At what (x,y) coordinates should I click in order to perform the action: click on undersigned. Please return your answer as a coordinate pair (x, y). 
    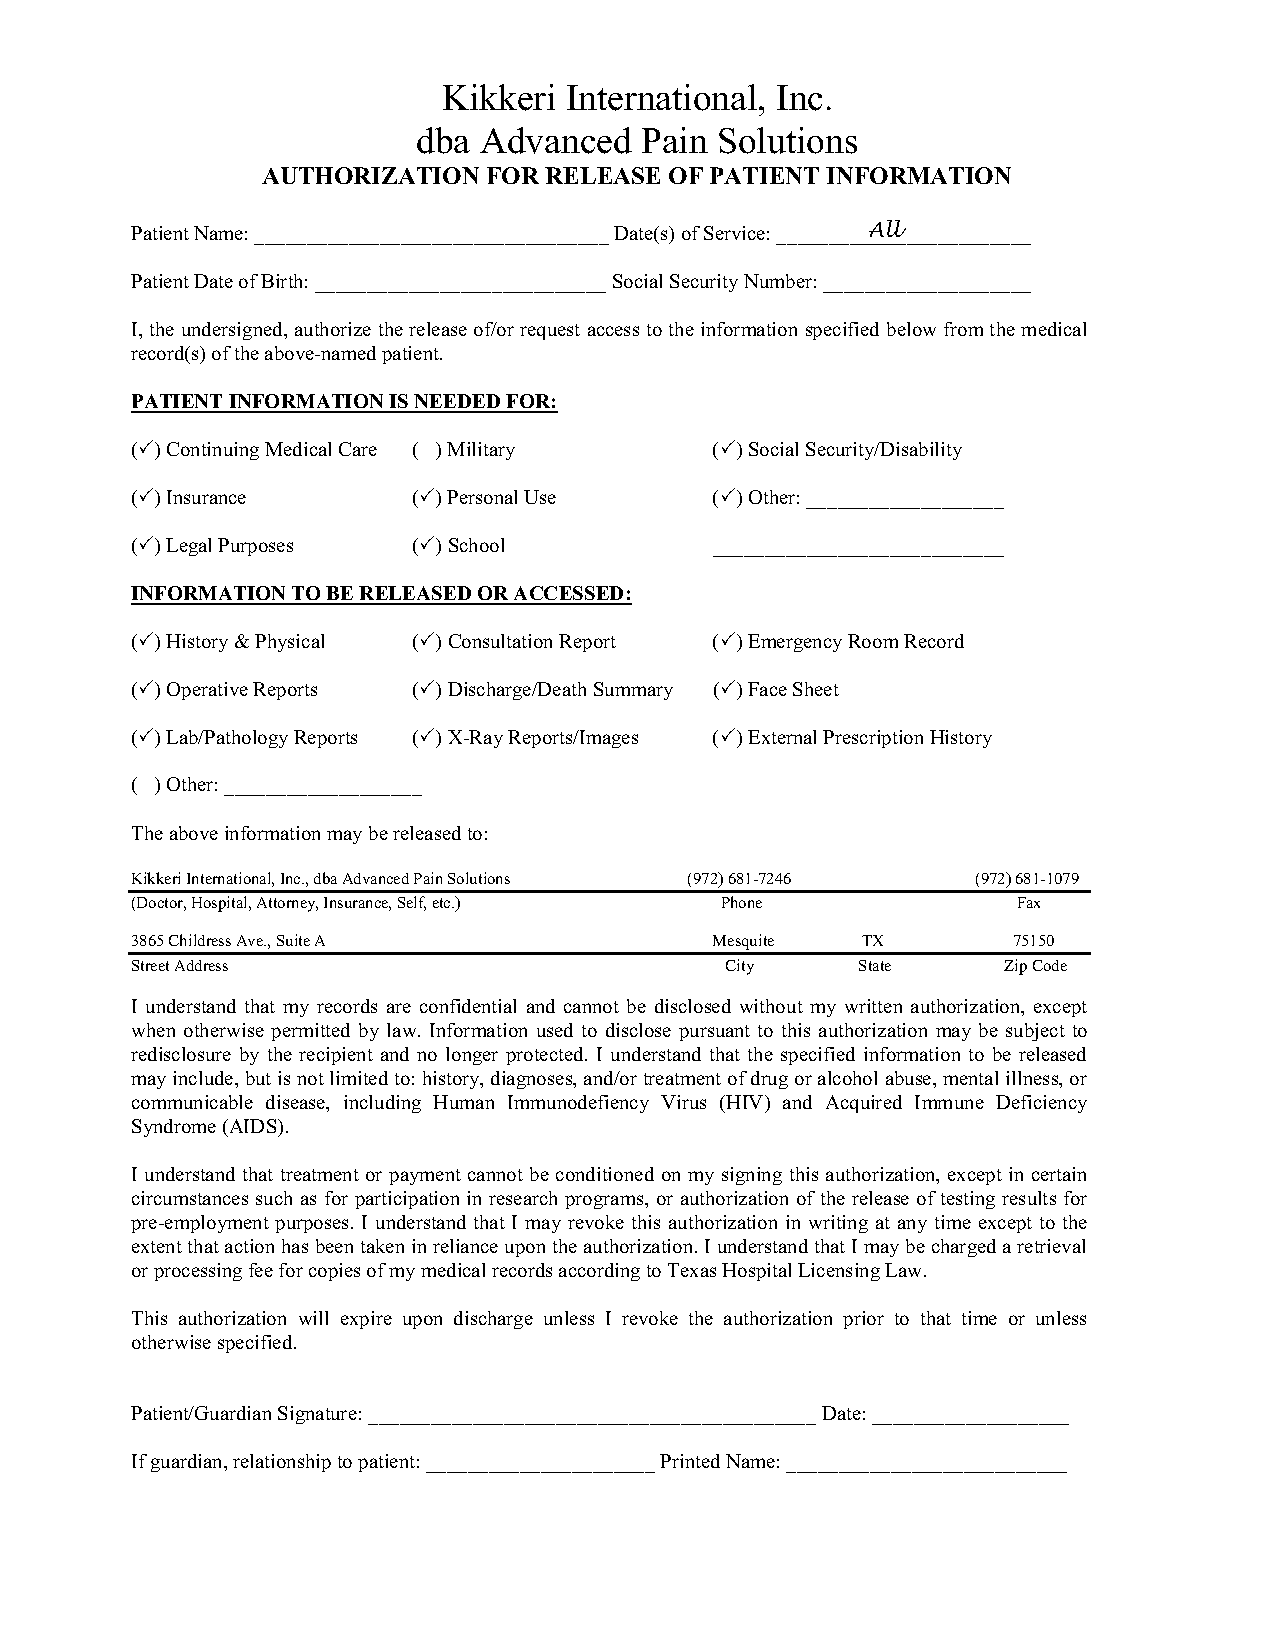
    Looking at the image, I should click on (233, 331).
